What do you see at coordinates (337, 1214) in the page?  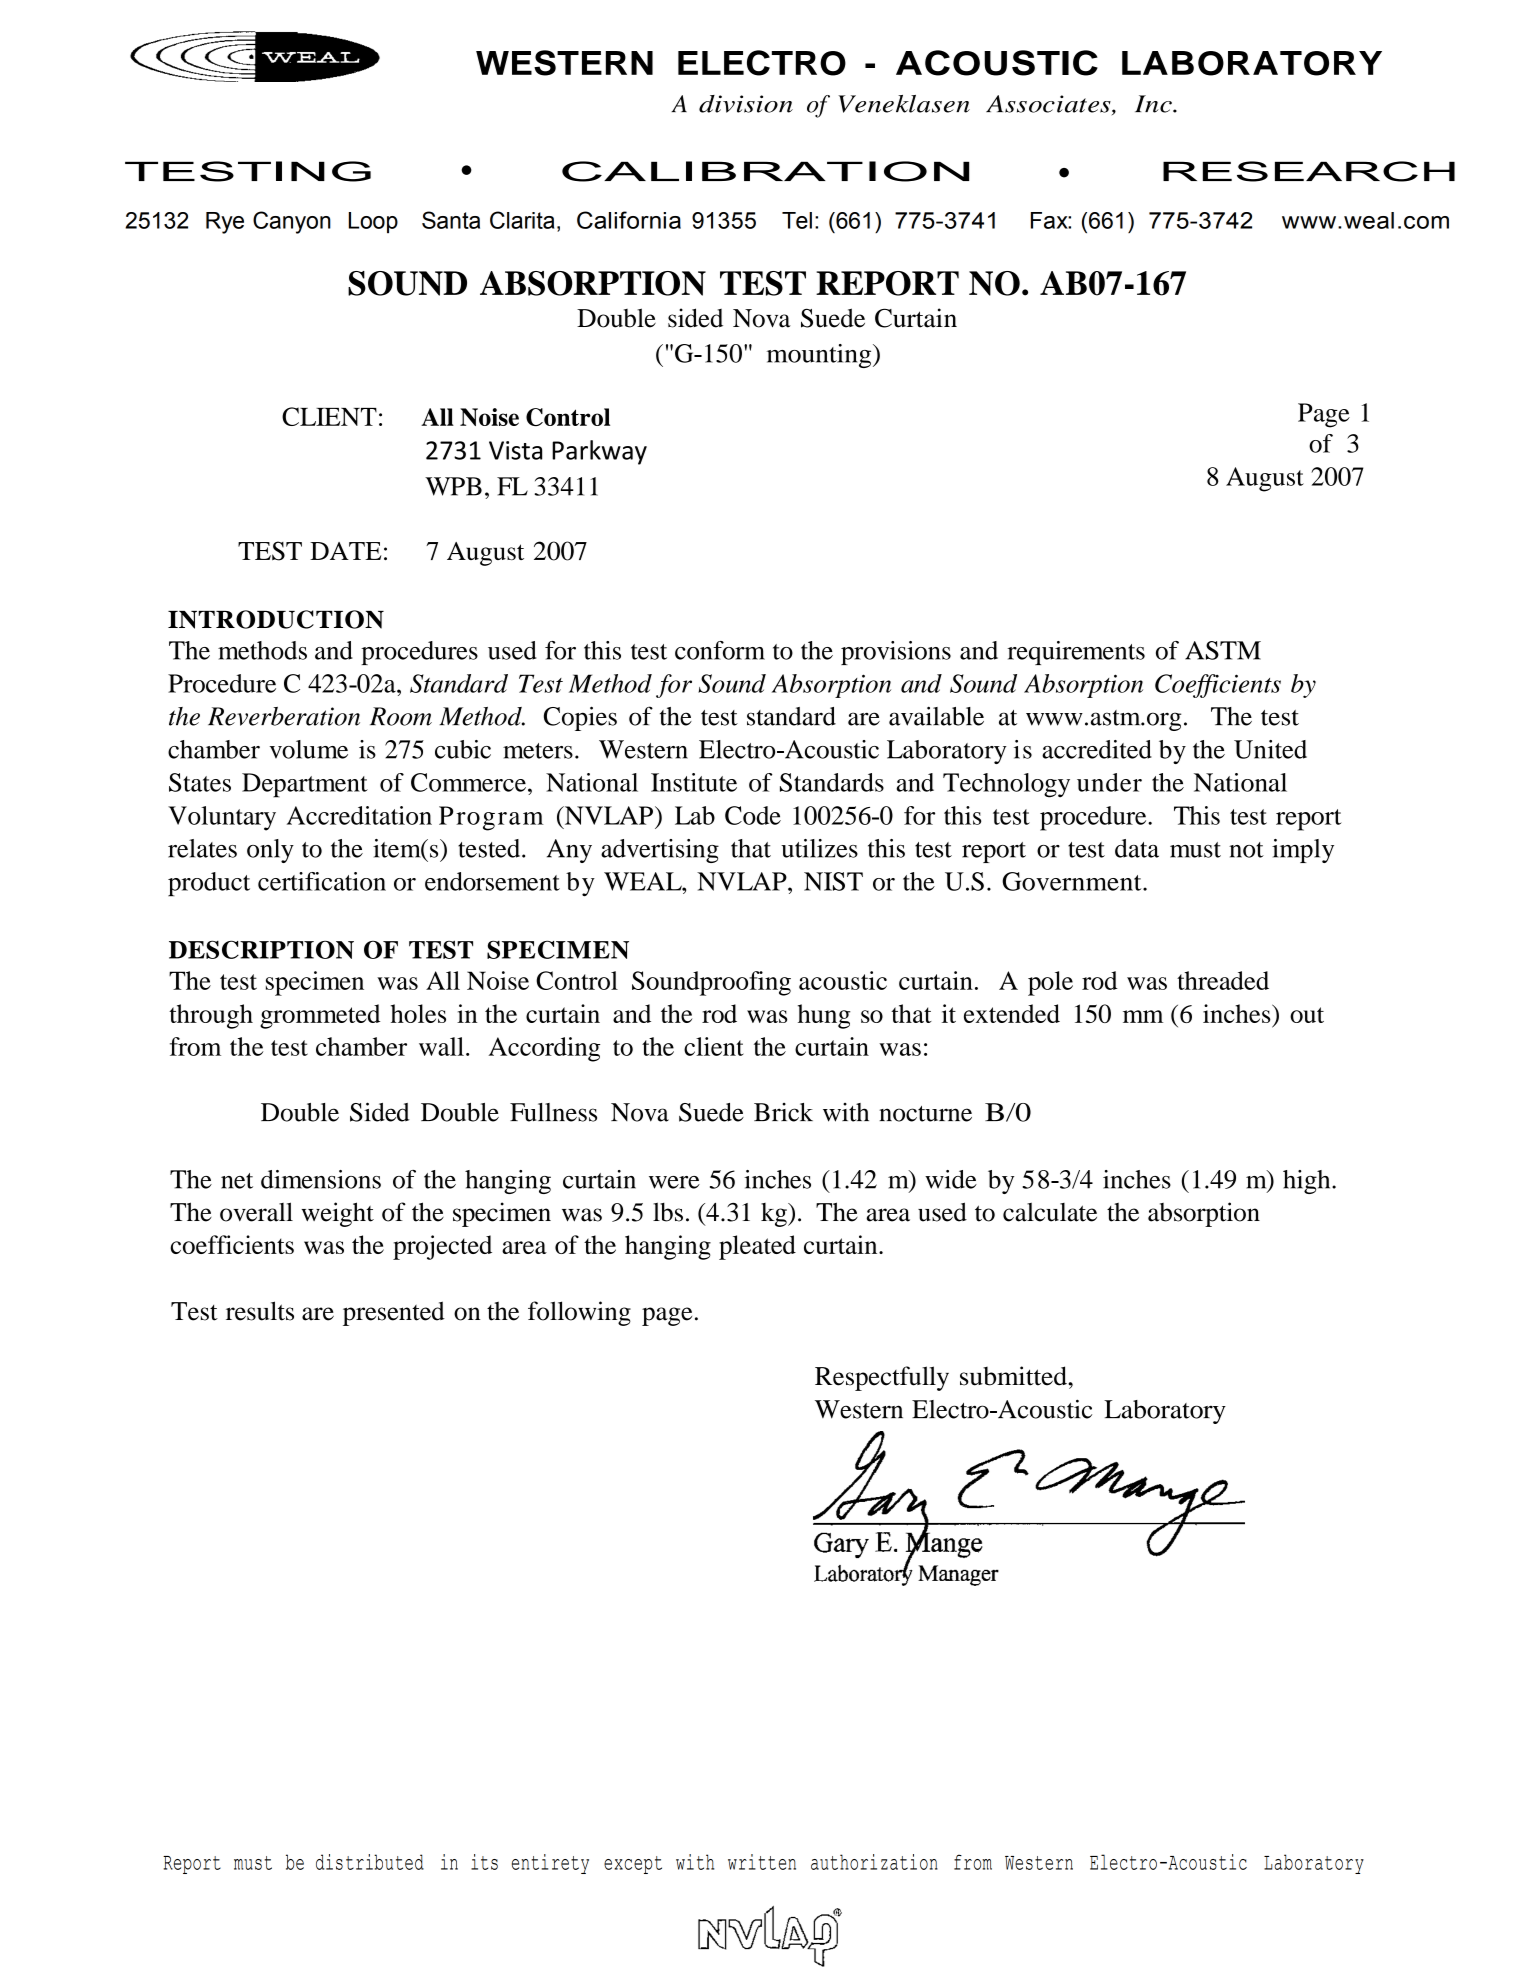 I see `weight` at bounding box center [337, 1214].
